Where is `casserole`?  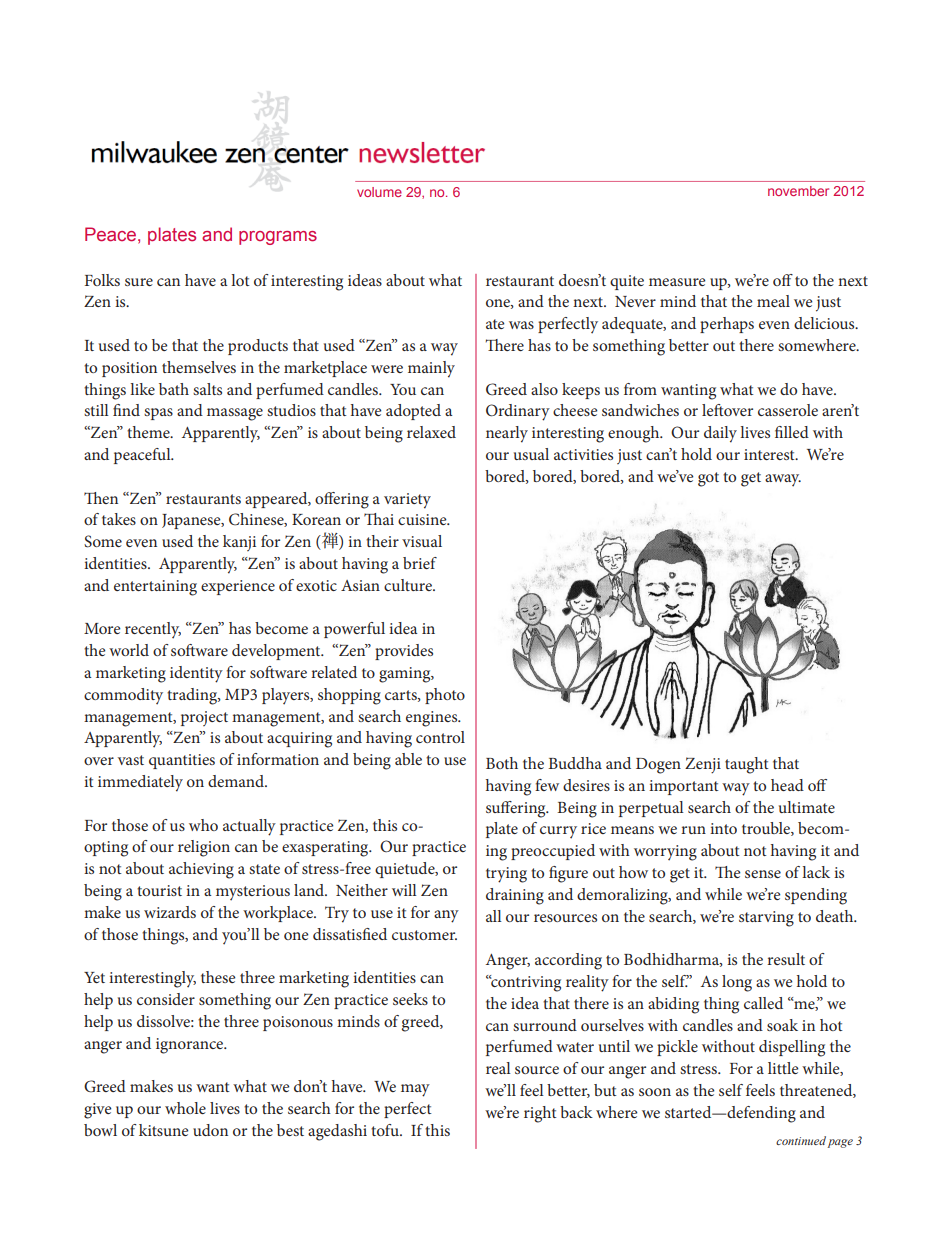 casserole is located at coordinates (788, 410).
